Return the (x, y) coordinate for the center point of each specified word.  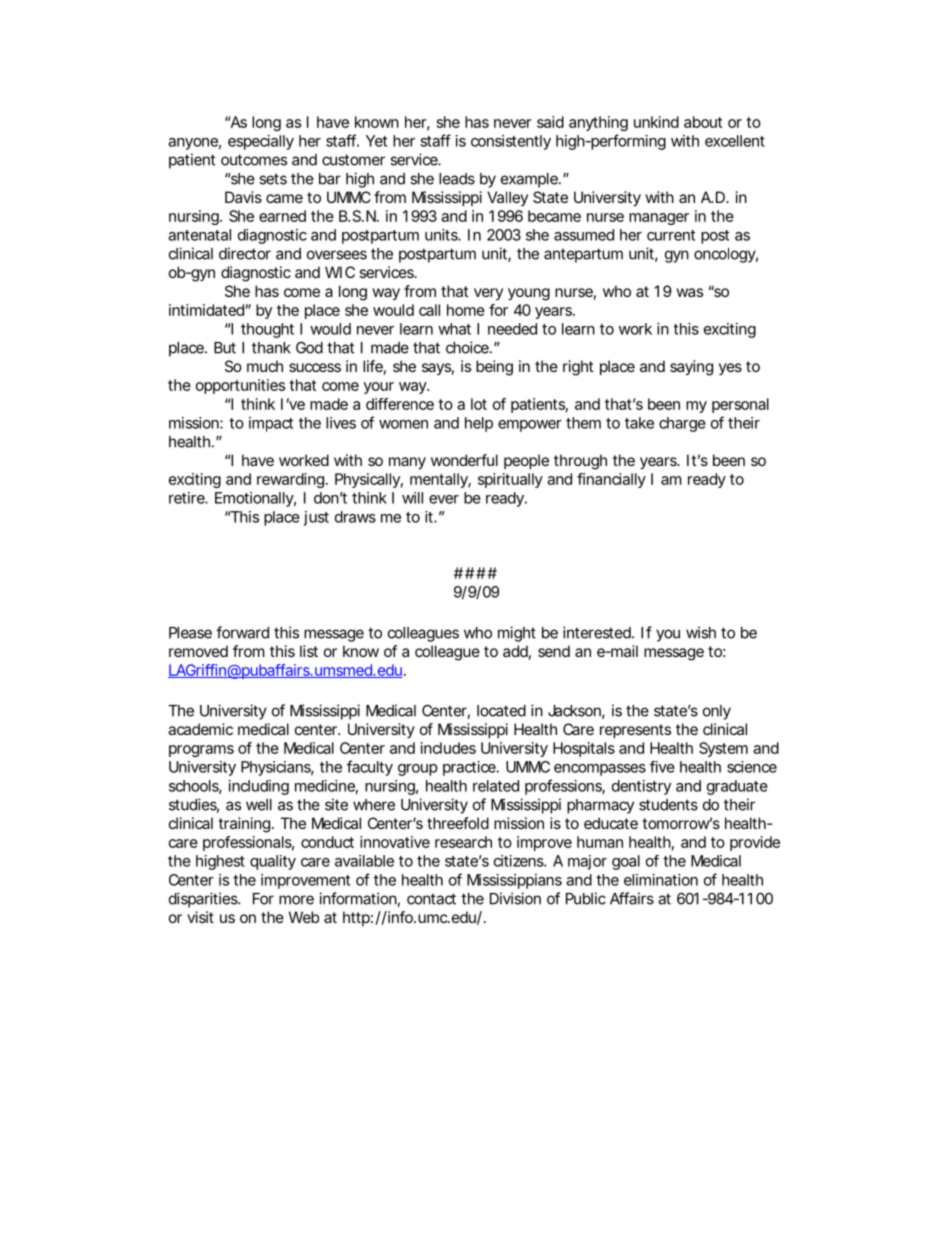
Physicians (277, 768)
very (488, 294)
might (517, 634)
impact (271, 424)
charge (682, 424)
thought (267, 330)
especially (261, 142)
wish (701, 632)
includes (448, 748)
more (296, 900)
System (723, 749)
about (703, 122)
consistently (511, 142)
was (689, 292)
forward (242, 632)
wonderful (464, 460)
